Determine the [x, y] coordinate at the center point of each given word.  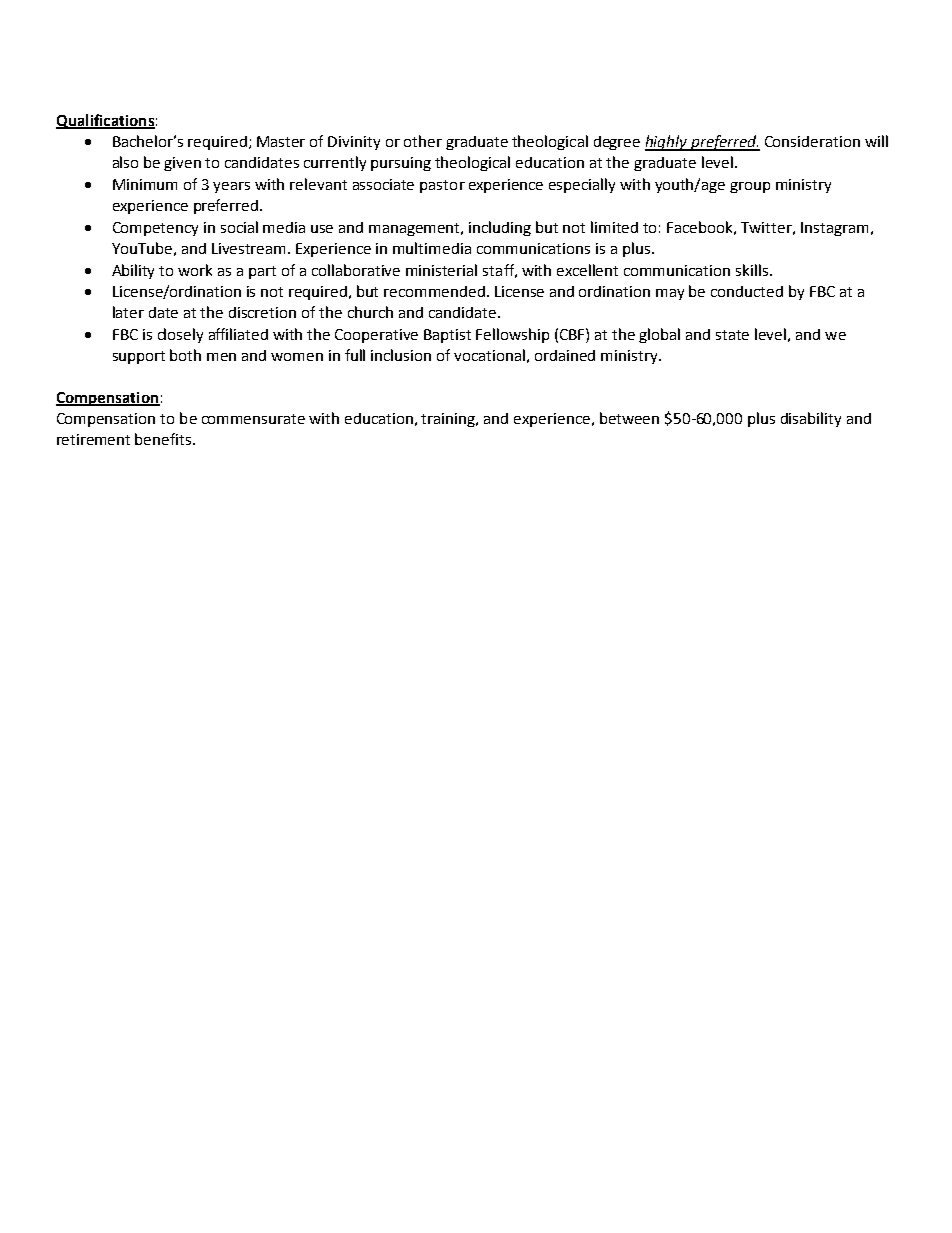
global [659, 335]
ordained [565, 355]
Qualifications [105, 121]
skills [753, 270]
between [629, 418]
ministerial [441, 270]
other [423, 141]
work [195, 270]
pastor [442, 186]
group [750, 187]
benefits [164, 439]
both [185, 355]
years [231, 187]
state [732, 335]
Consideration [812, 141]
